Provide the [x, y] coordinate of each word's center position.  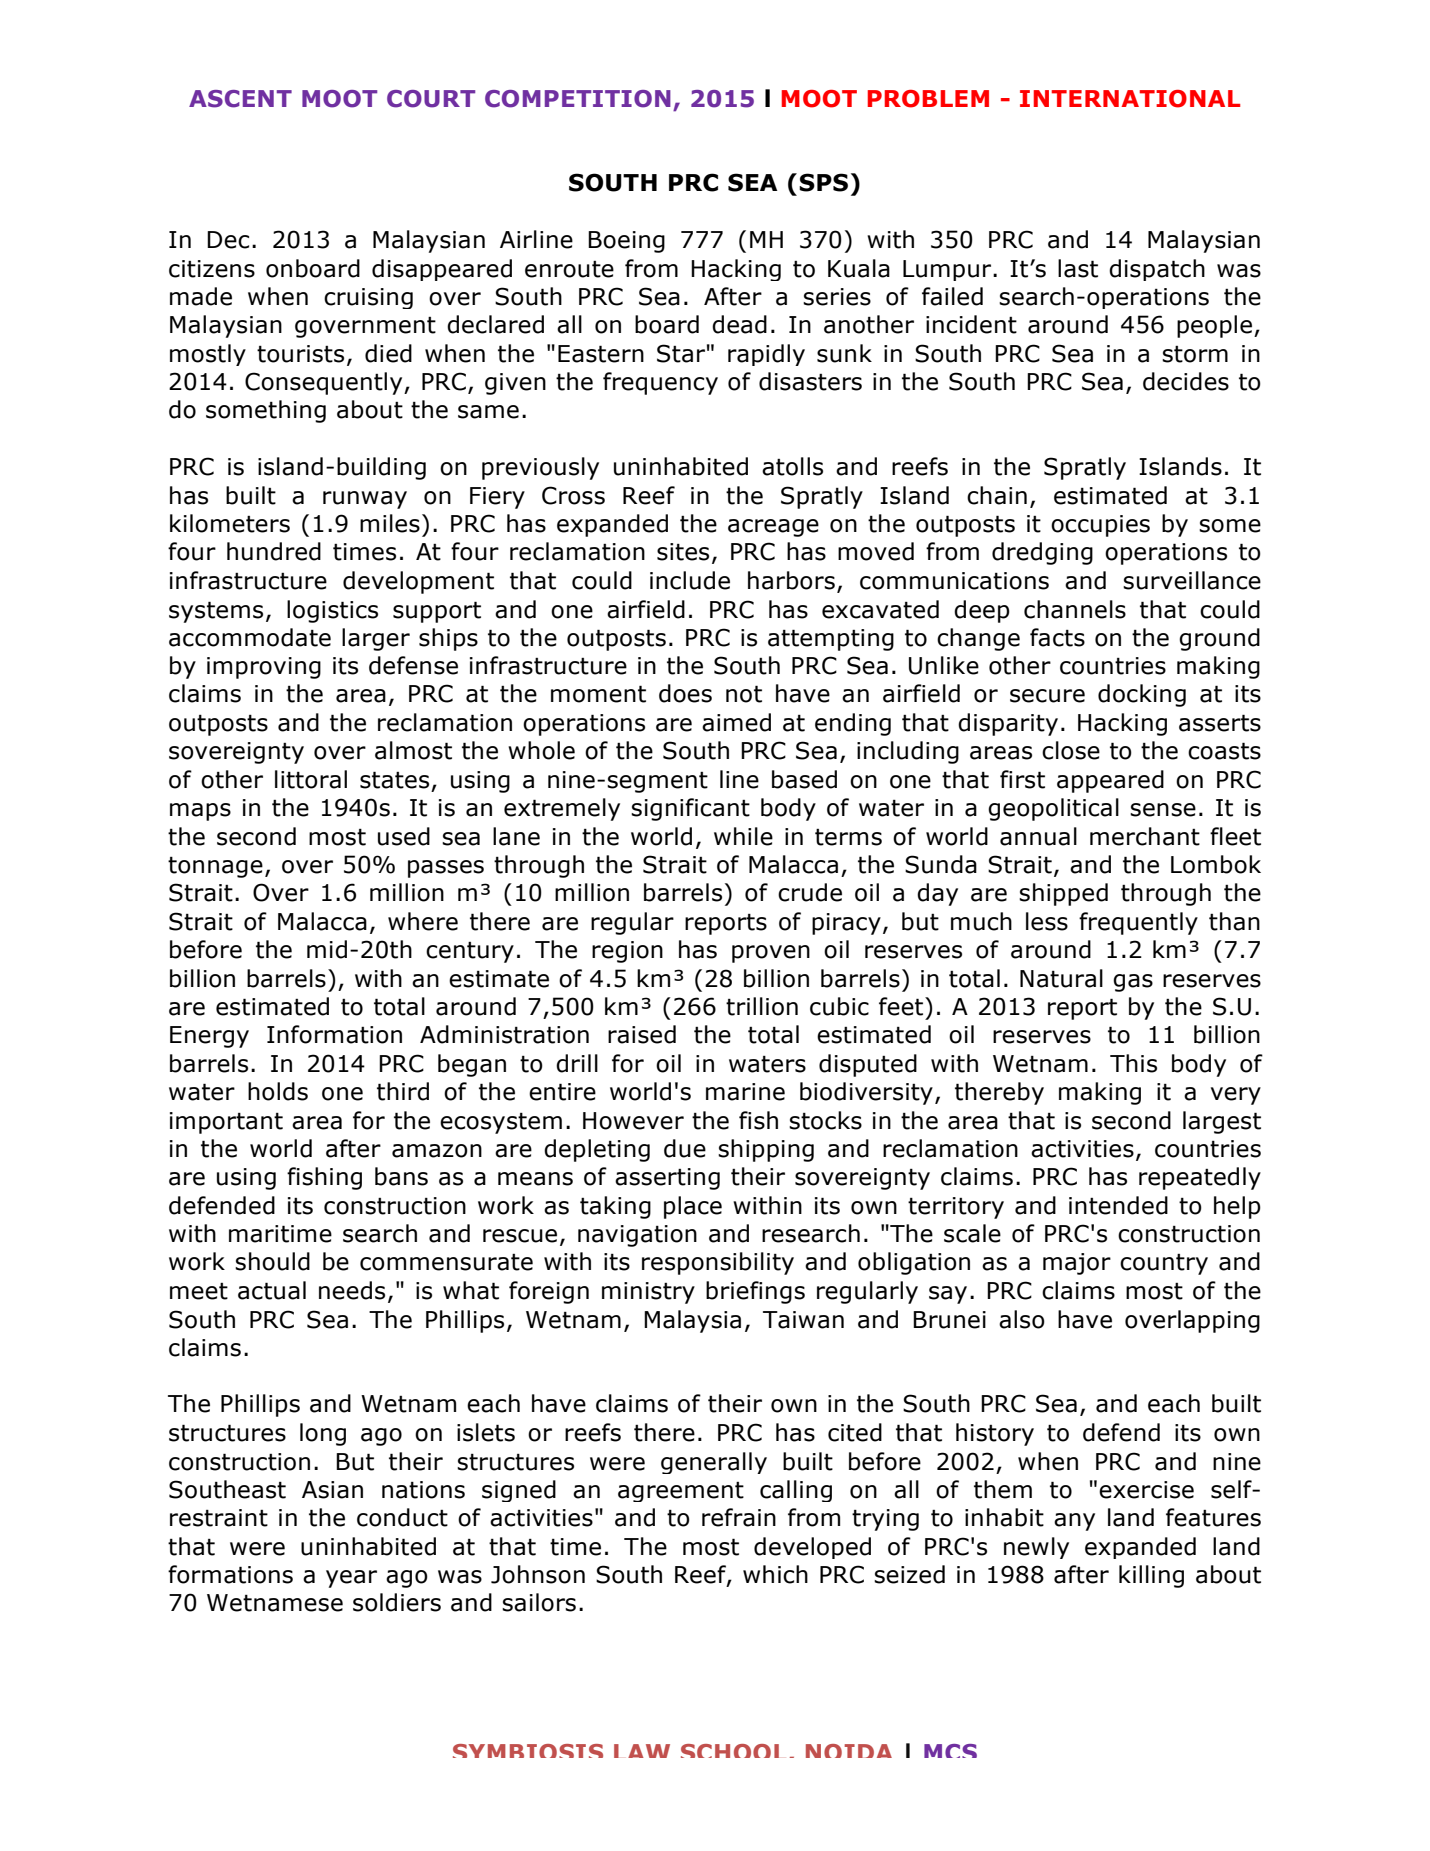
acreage [773, 528]
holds [278, 1091]
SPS [823, 182]
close [1071, 750]
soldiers [397, 1602]
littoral [311, 779]
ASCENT [240, 99]
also [1022, 1319]
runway [365, 500]
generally [714, 1463]
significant [690, 809]
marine [745, 1092]
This [1133, 1063]
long [323, 1434]
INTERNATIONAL [1130, 99]
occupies [1100, 526]
